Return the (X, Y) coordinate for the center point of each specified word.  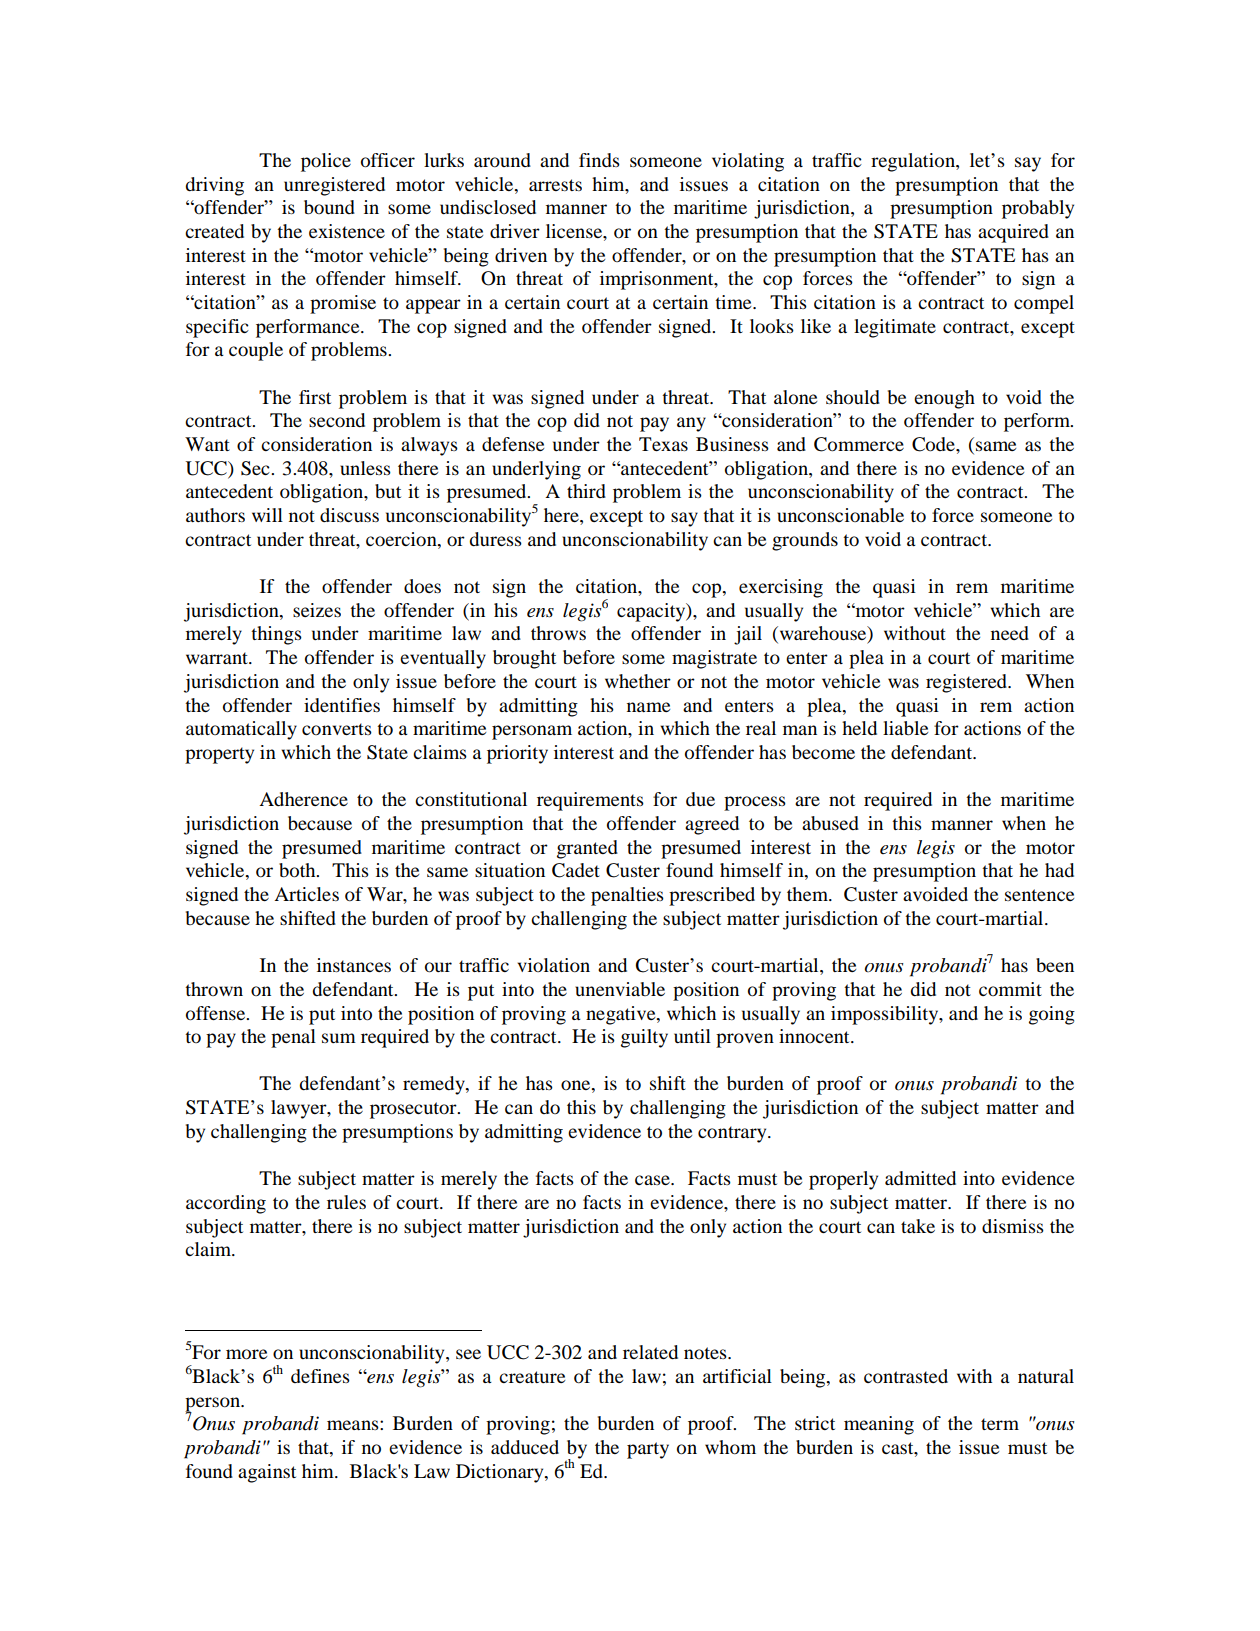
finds (599, 160)
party (648, 1450)
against (267, 1473)
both (298, 870)
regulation (914, 162)
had (1059, 870)
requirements (590, 801)
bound (329, 207)
